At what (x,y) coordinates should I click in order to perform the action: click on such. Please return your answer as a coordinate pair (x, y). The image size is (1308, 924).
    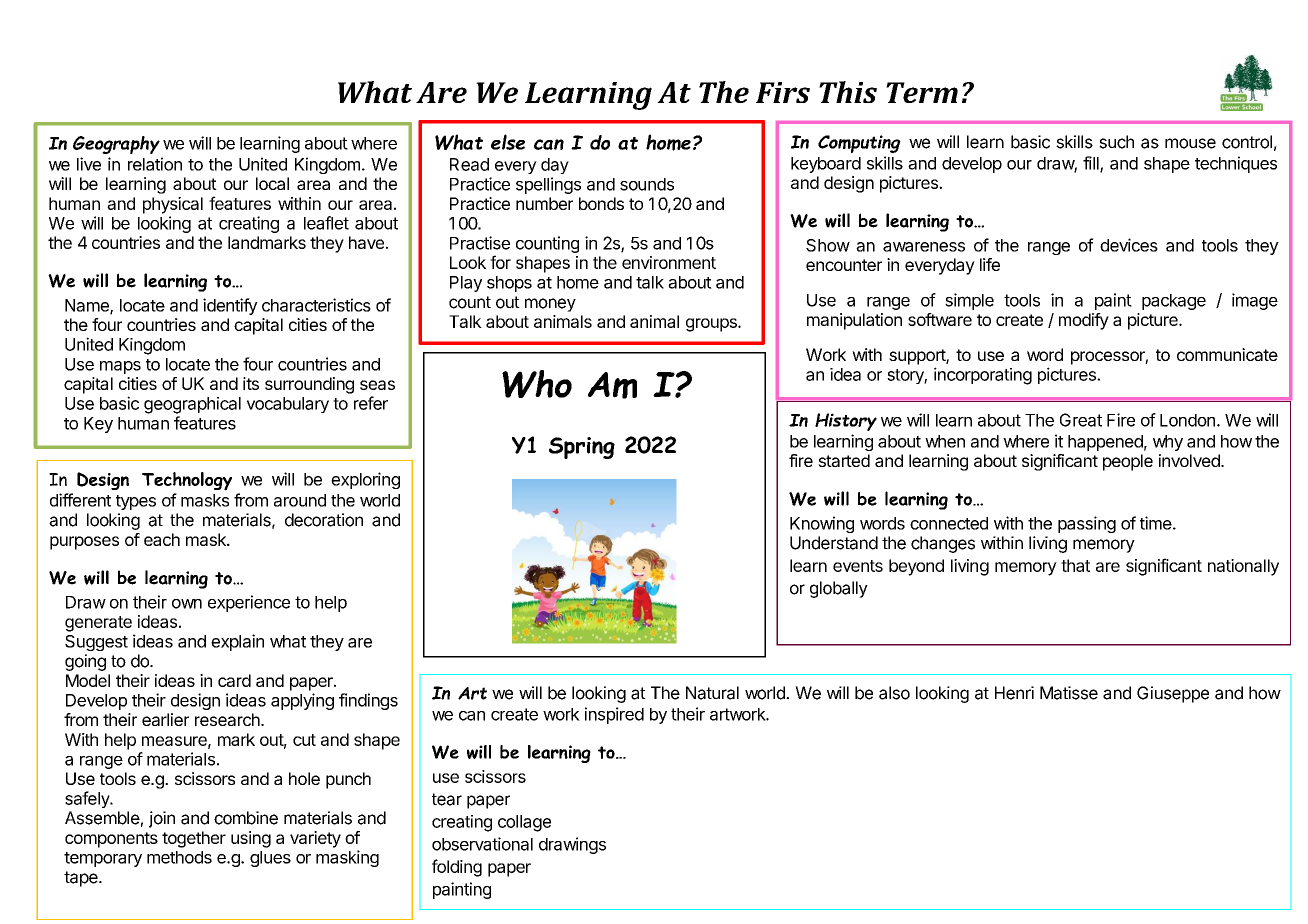
    Looking at the image, I should click on (1116, 142).
